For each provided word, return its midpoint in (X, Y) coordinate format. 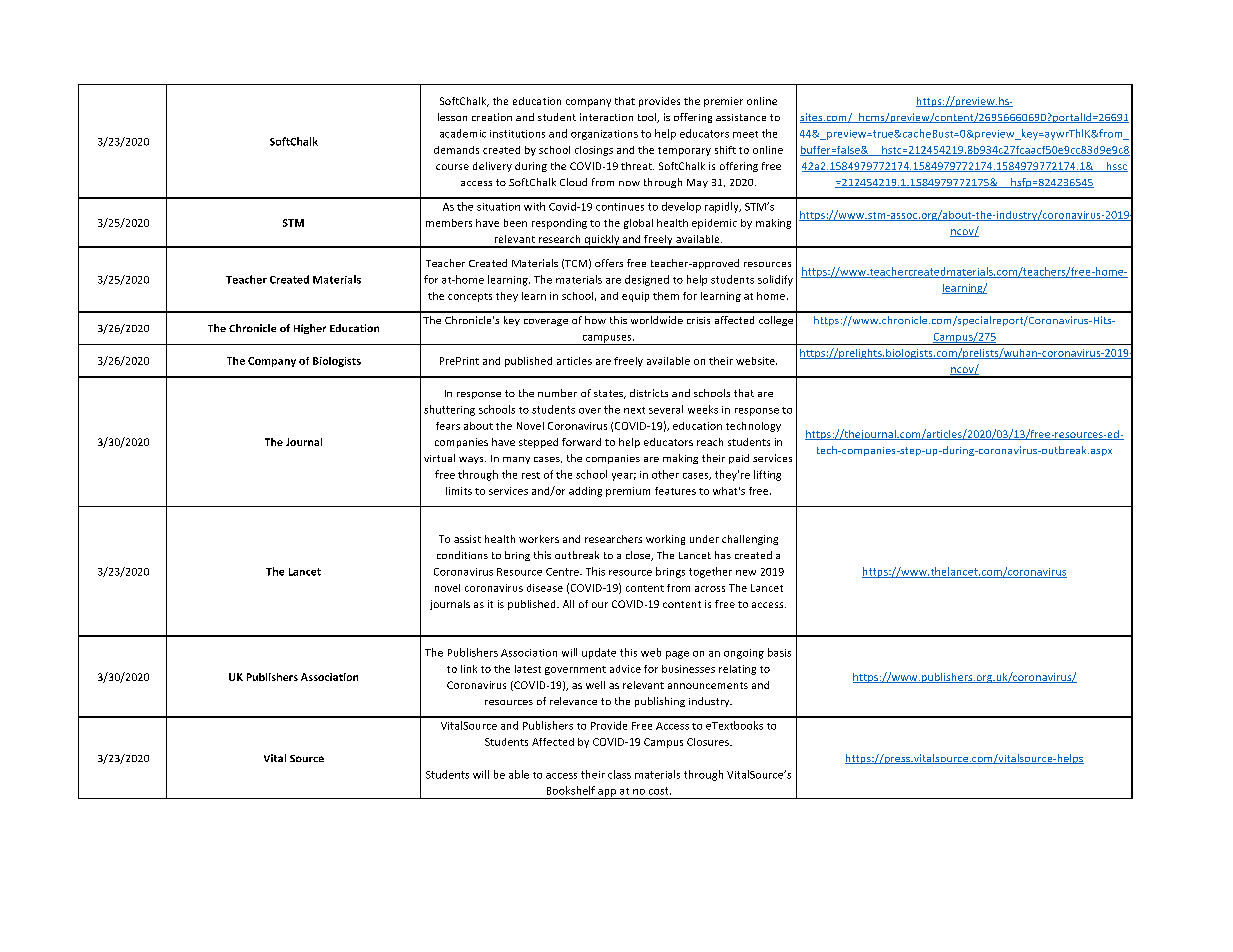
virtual (439, 458)
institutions (517, 134)
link (469, 669)
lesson (452, 117)
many (516, 460)
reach (710, 442)
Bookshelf (571, 790)
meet (745, 134)
